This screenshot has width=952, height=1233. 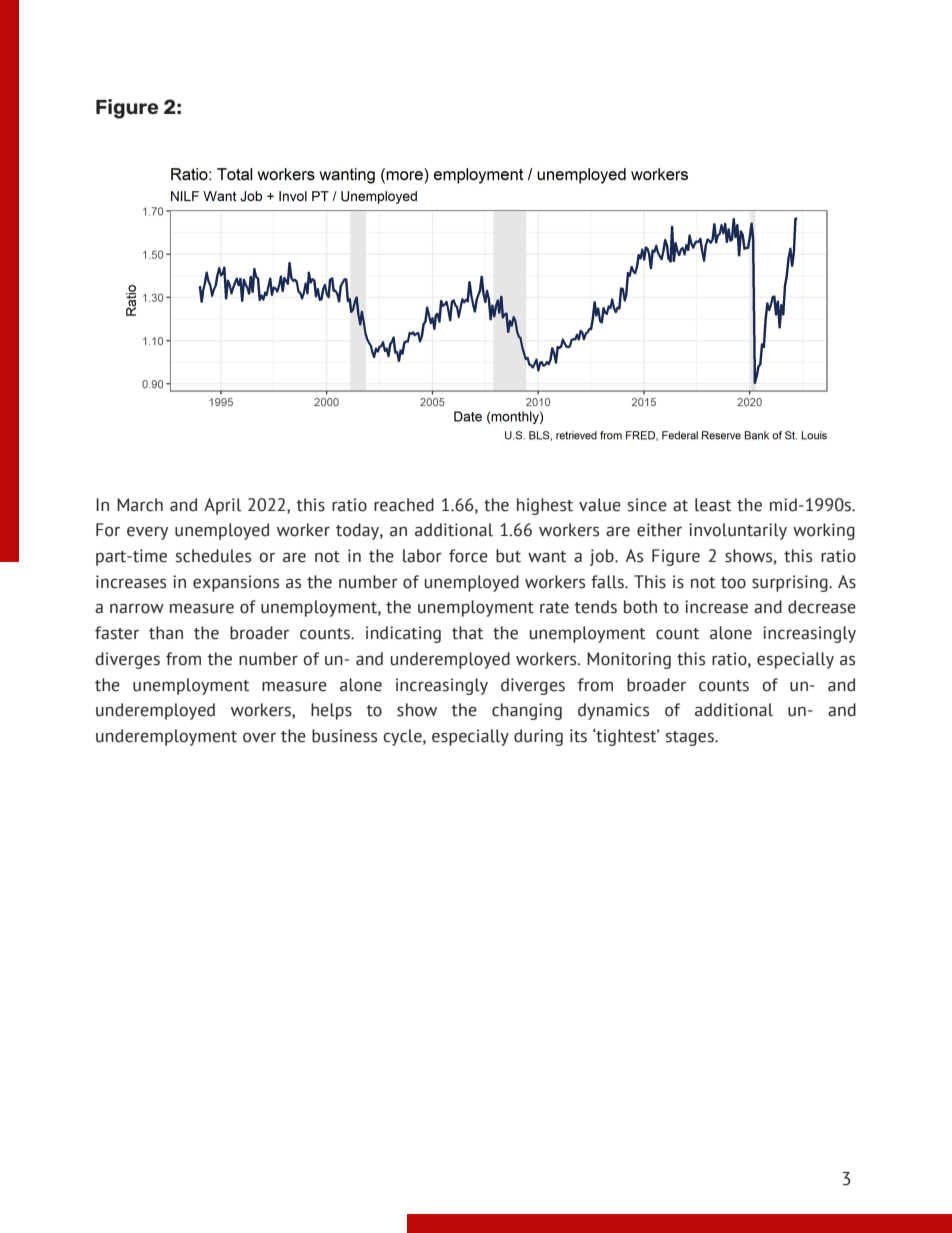 I want to click on that, so click(x=467, y=633).
